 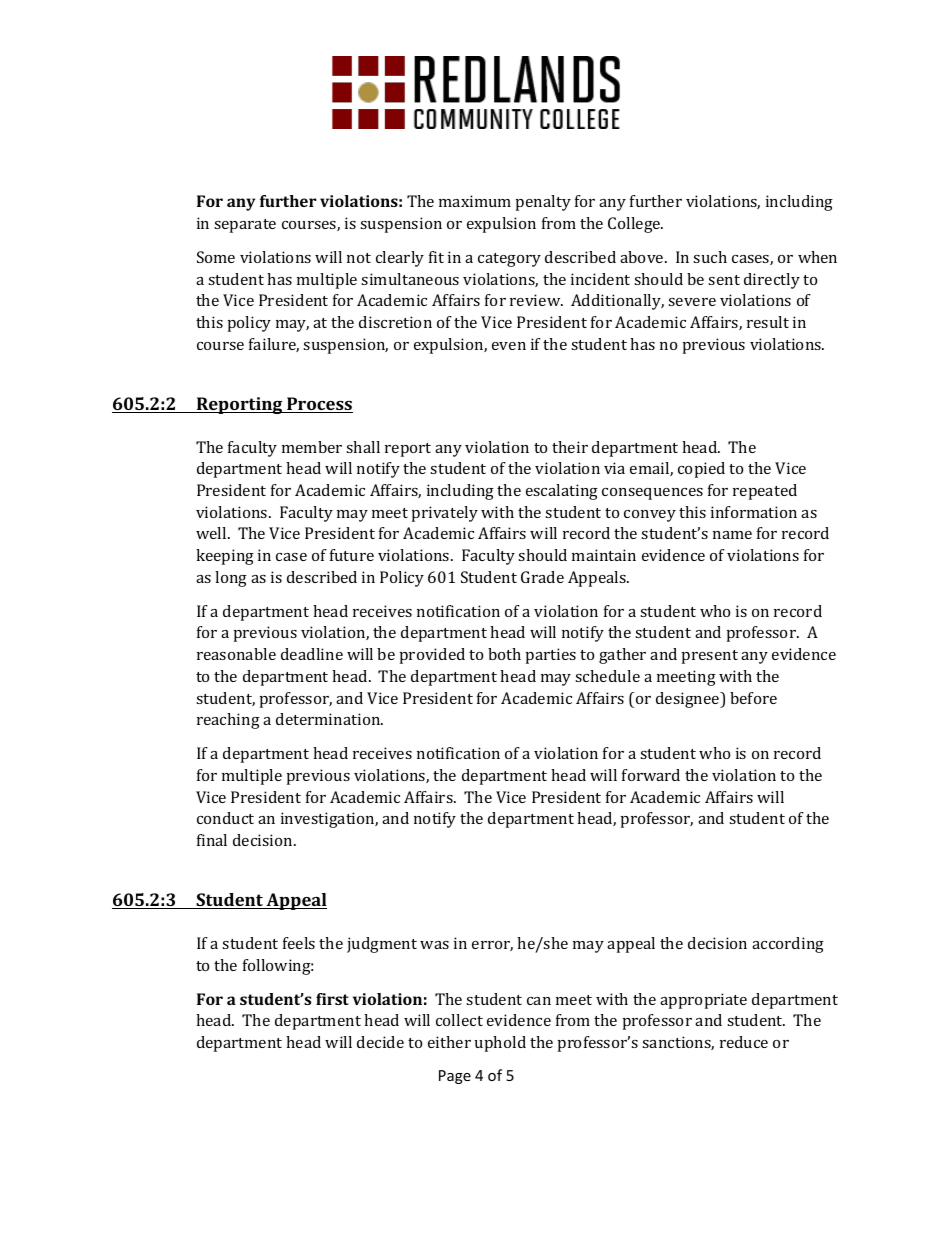 What do you see at coordinates (332, 999) in the screenshot?
I see `first` at bounding box center [332, 999].
